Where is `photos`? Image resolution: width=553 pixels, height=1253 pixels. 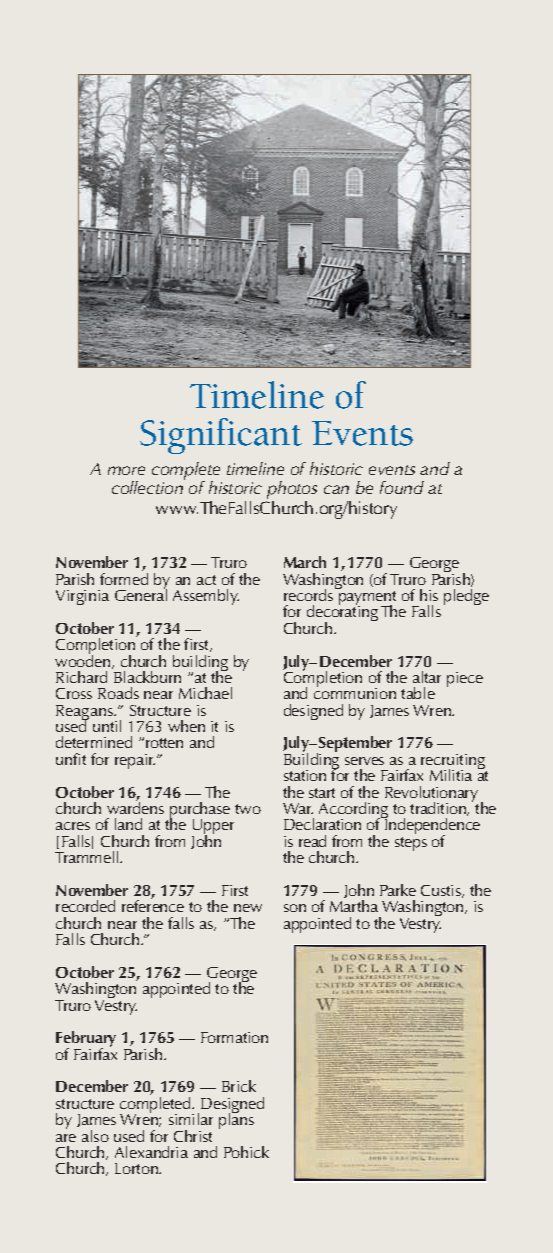
photos is located at coordinates (292, 490).
